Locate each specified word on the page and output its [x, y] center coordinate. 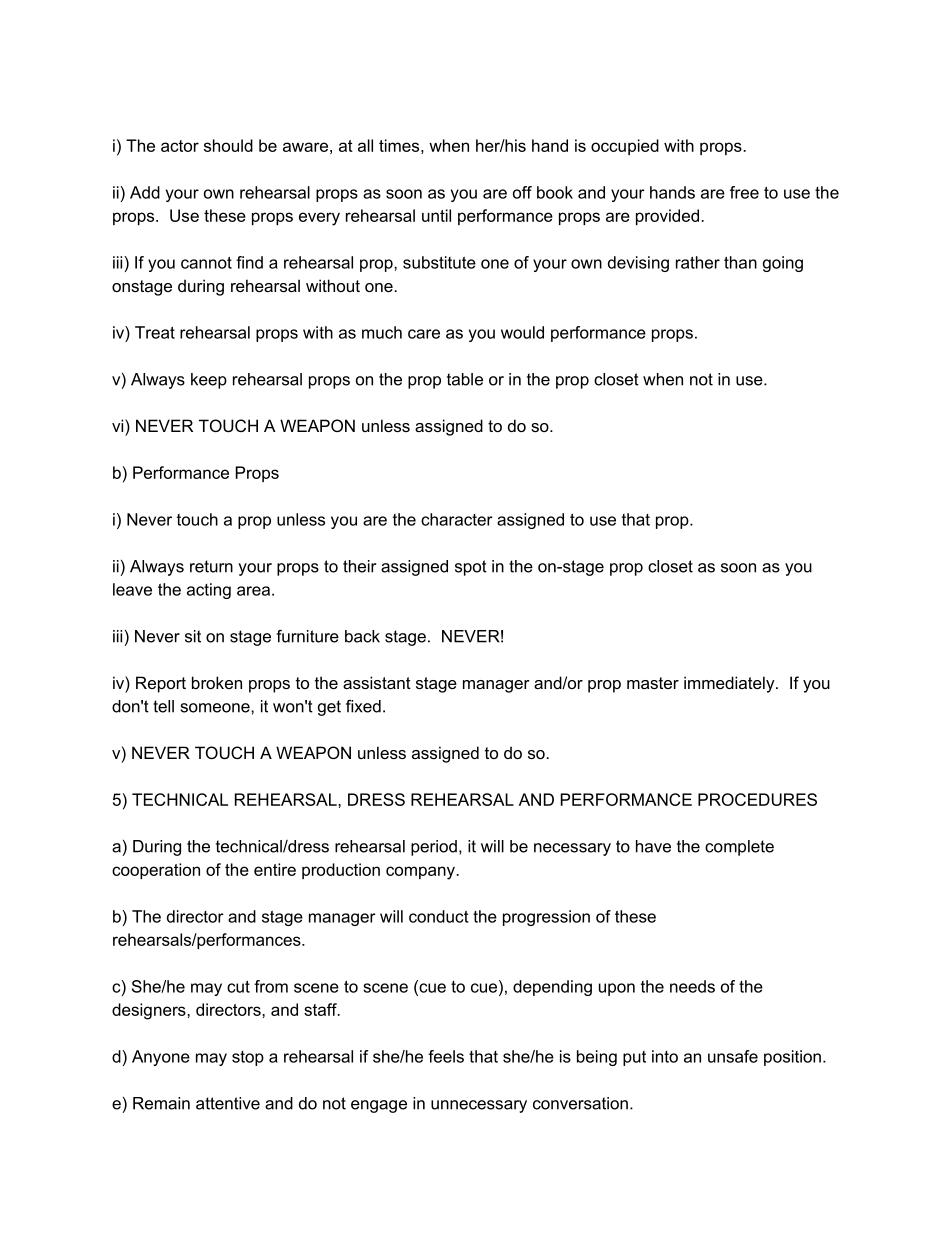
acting [209, 591]
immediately [730, 684]
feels [446, 1056]
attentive [228, 1103]
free [744, 192]
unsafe [733, 1056]
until [436, 215]
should [228, 145]
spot [471, 568]
